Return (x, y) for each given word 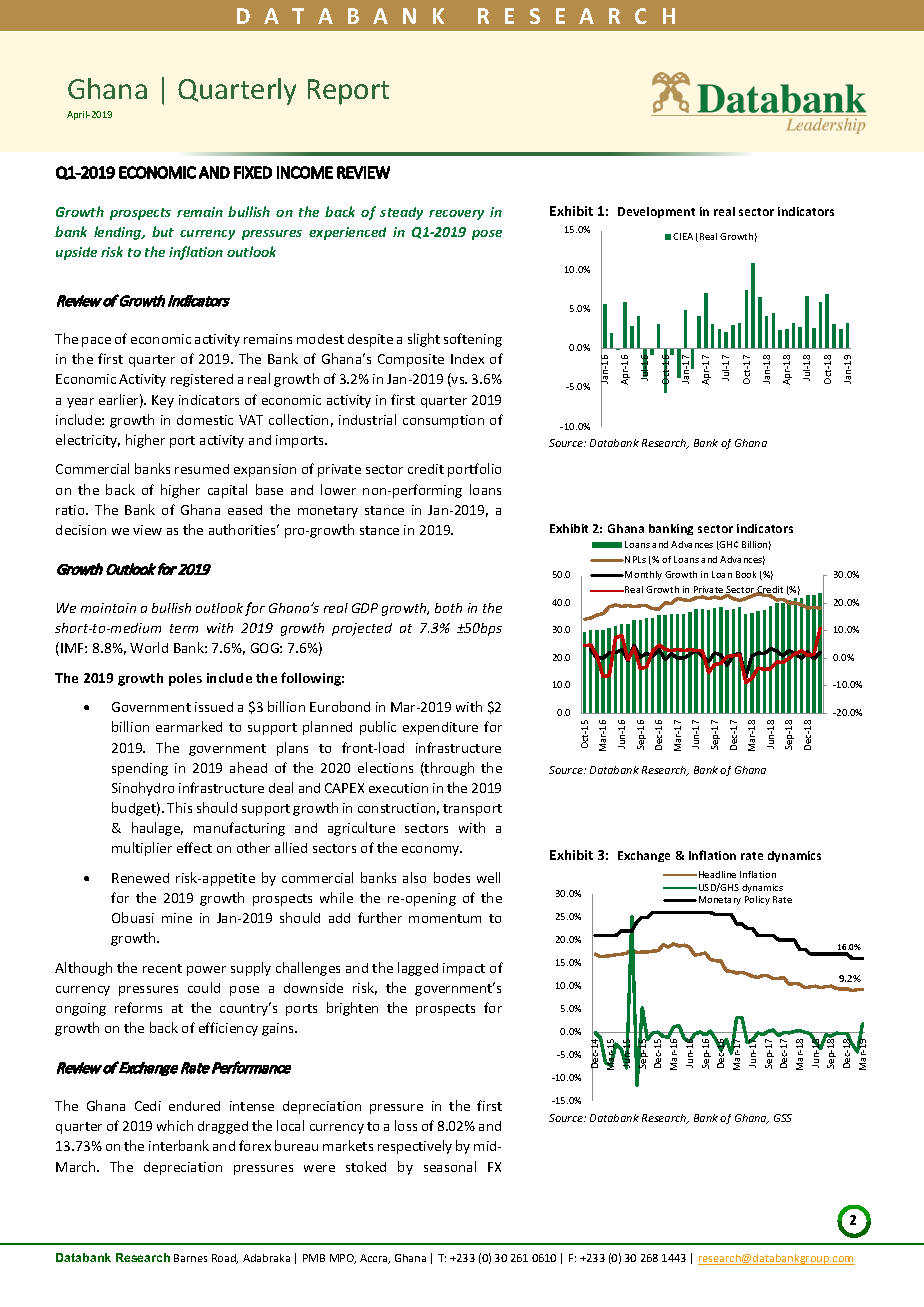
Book (746, 574)
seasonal (450, 1166)
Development (656, 212)
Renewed (140, 878)
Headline (717, 874)
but (163, 231)
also (414, 877)
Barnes (190, 1258)
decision (81, 530)
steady (401, 213)
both (448, 608)
